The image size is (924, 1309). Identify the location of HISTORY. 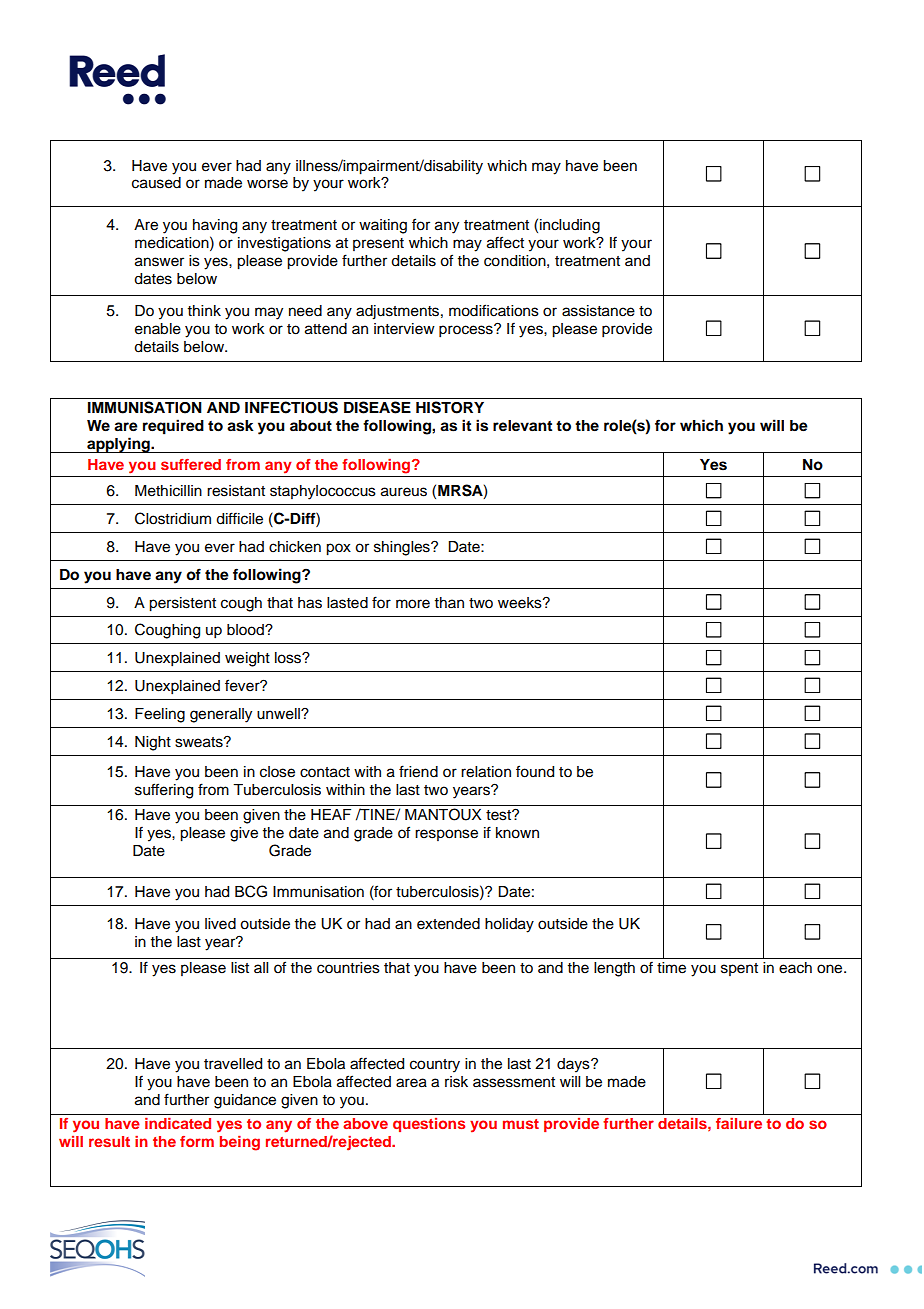
(450, 407).
